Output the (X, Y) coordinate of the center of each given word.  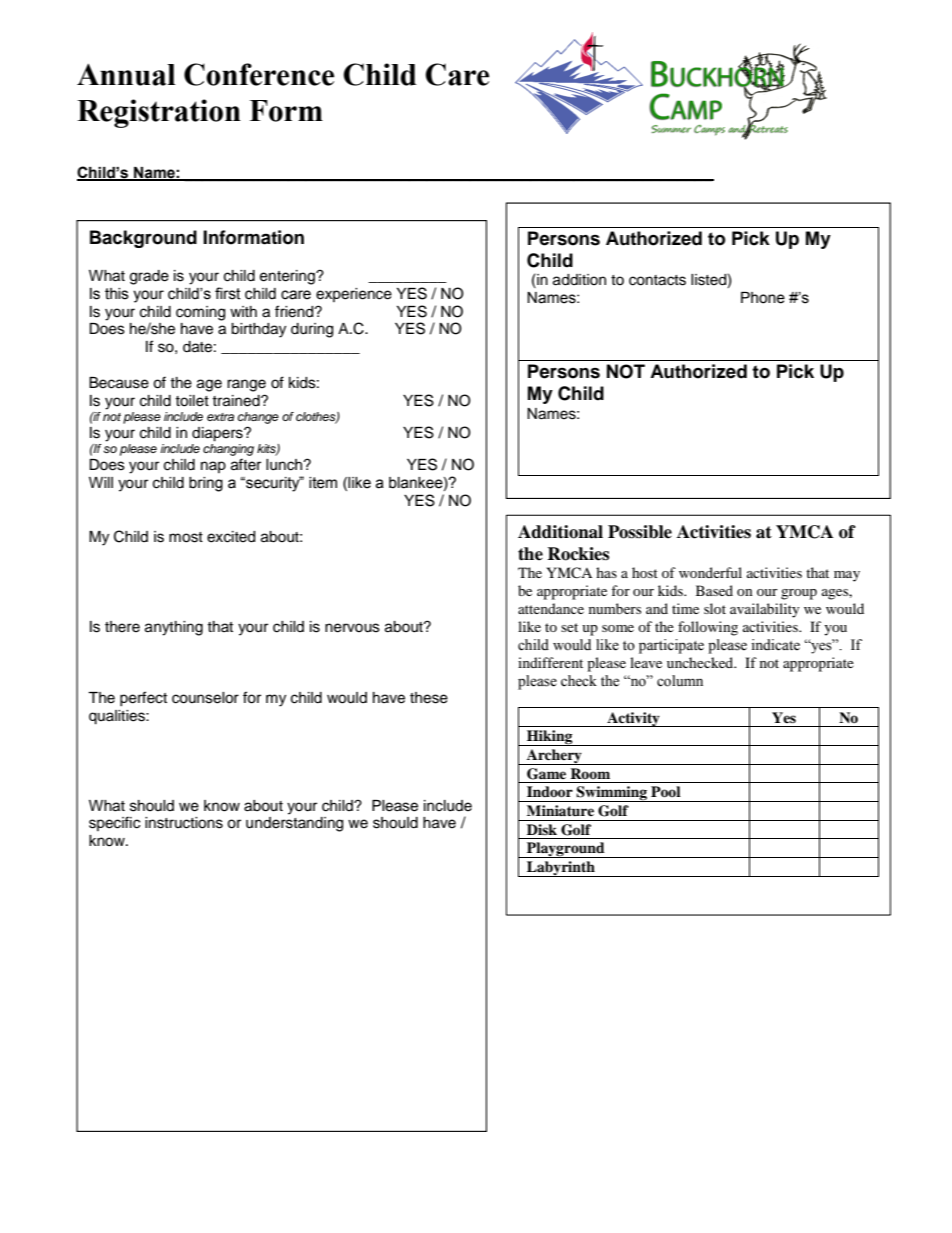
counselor (205, 698)
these (429, 698)
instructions (184, 823)
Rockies (578, 554)
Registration (159, 113)
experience (354, 295)
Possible (640, 532)
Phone (763, 298)
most (186, 537)
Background (143, 239)
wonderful (710, 572)
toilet (192, 401)
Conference (259, 74)
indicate (775, 645)
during (312, 330)
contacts (657, 280)
